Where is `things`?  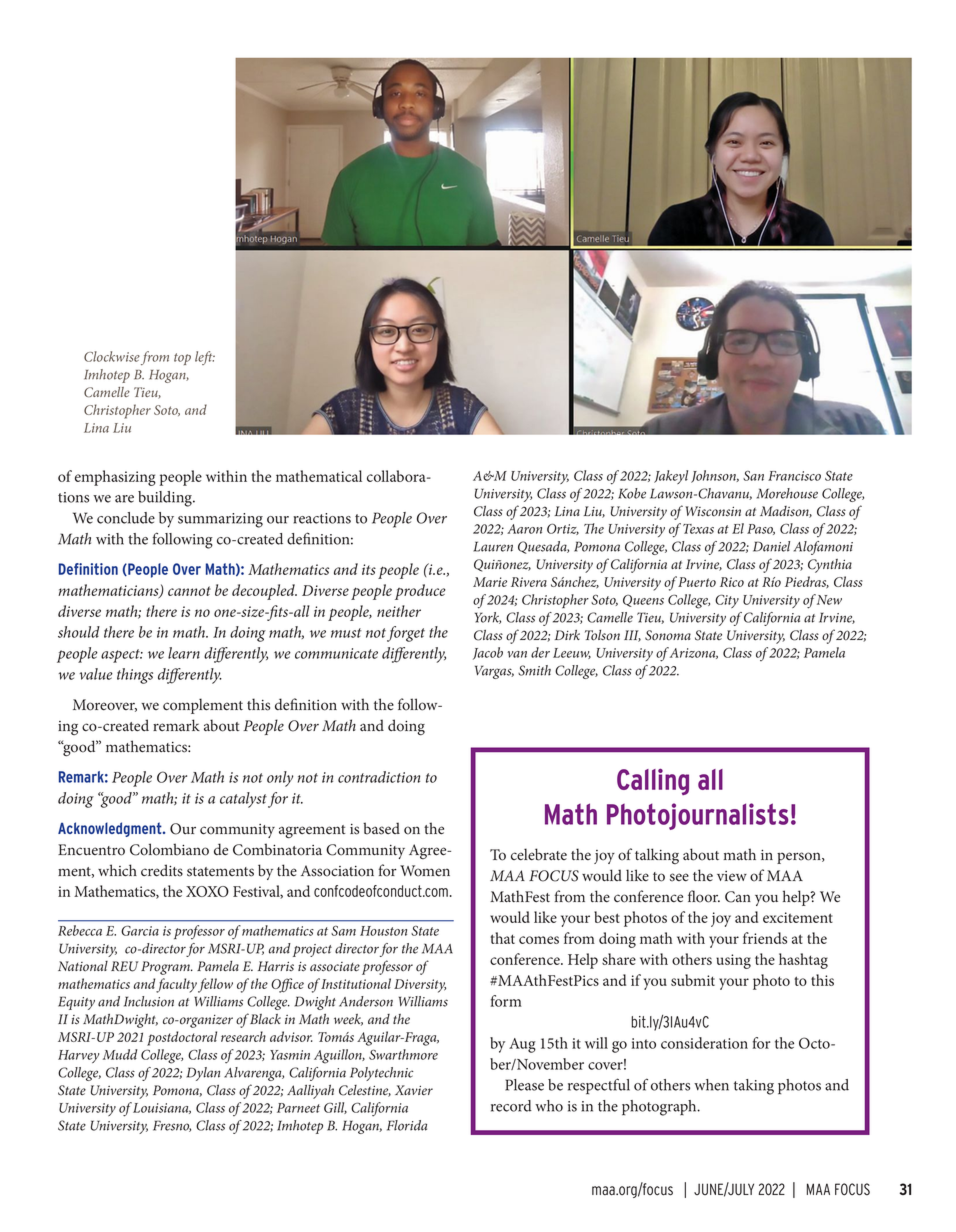
things is located at coordinates (135, 676).
